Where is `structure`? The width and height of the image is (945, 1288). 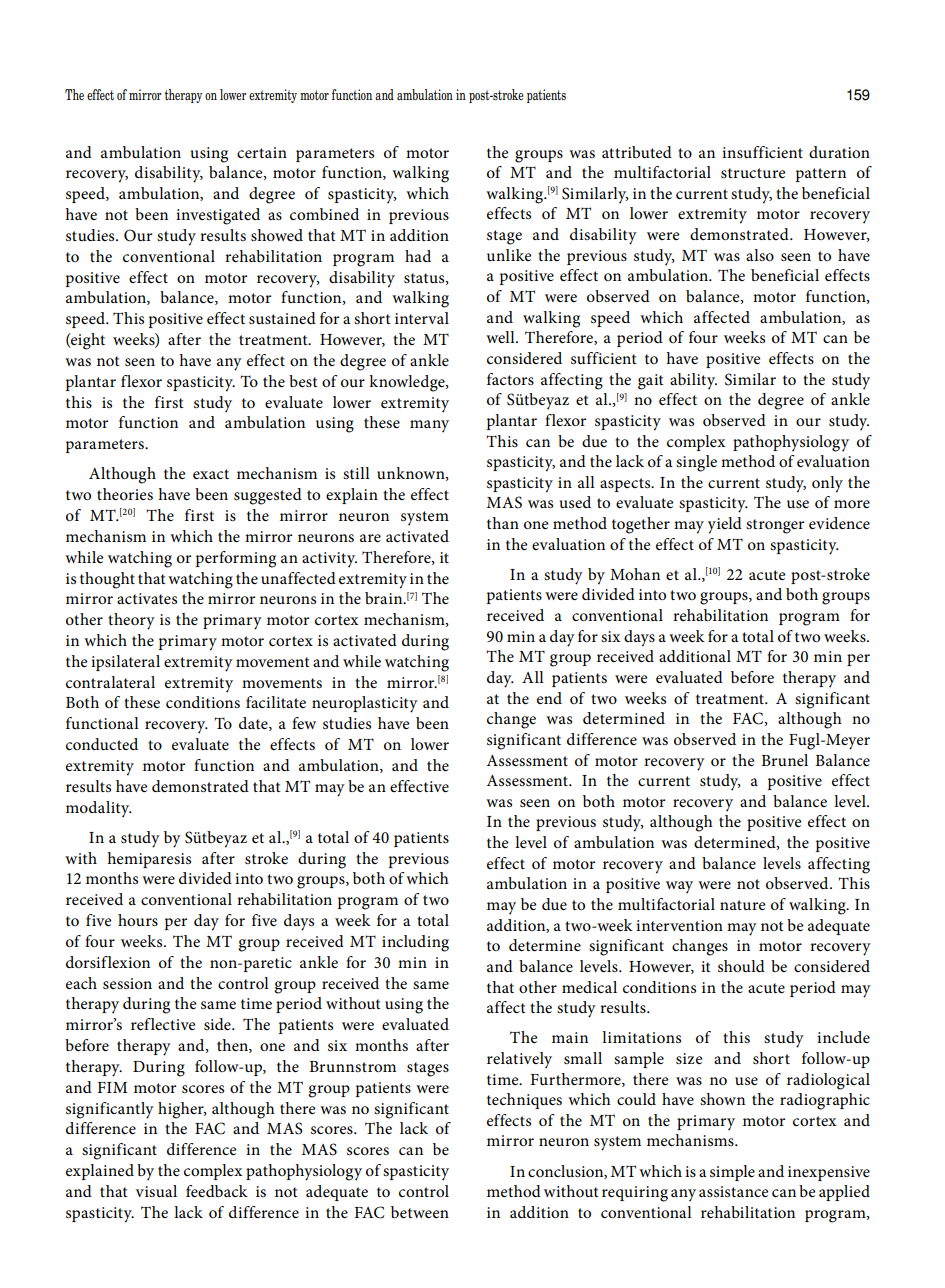 structure is located at coordinates (753, 173).
